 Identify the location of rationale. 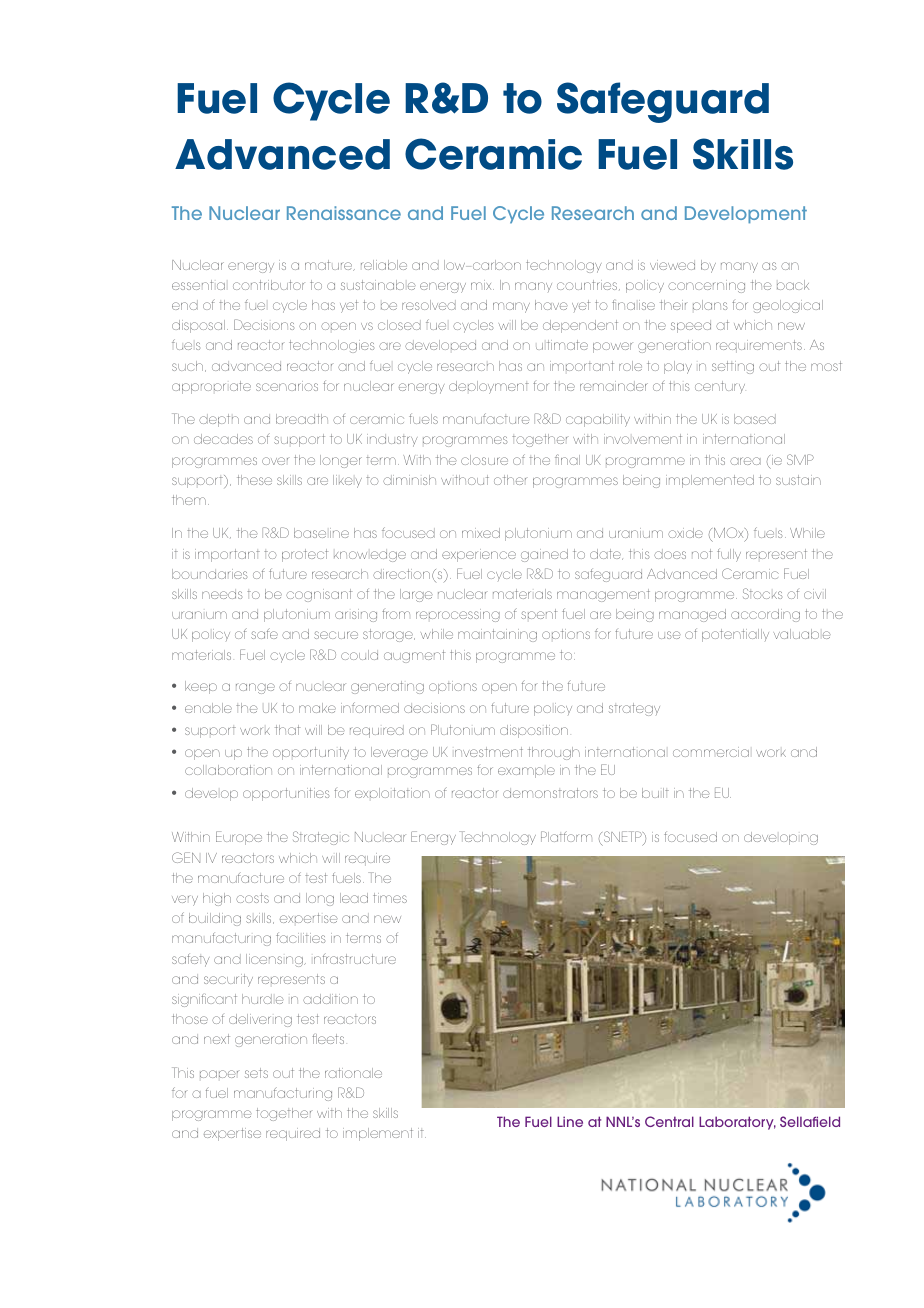
(353, 1073).
